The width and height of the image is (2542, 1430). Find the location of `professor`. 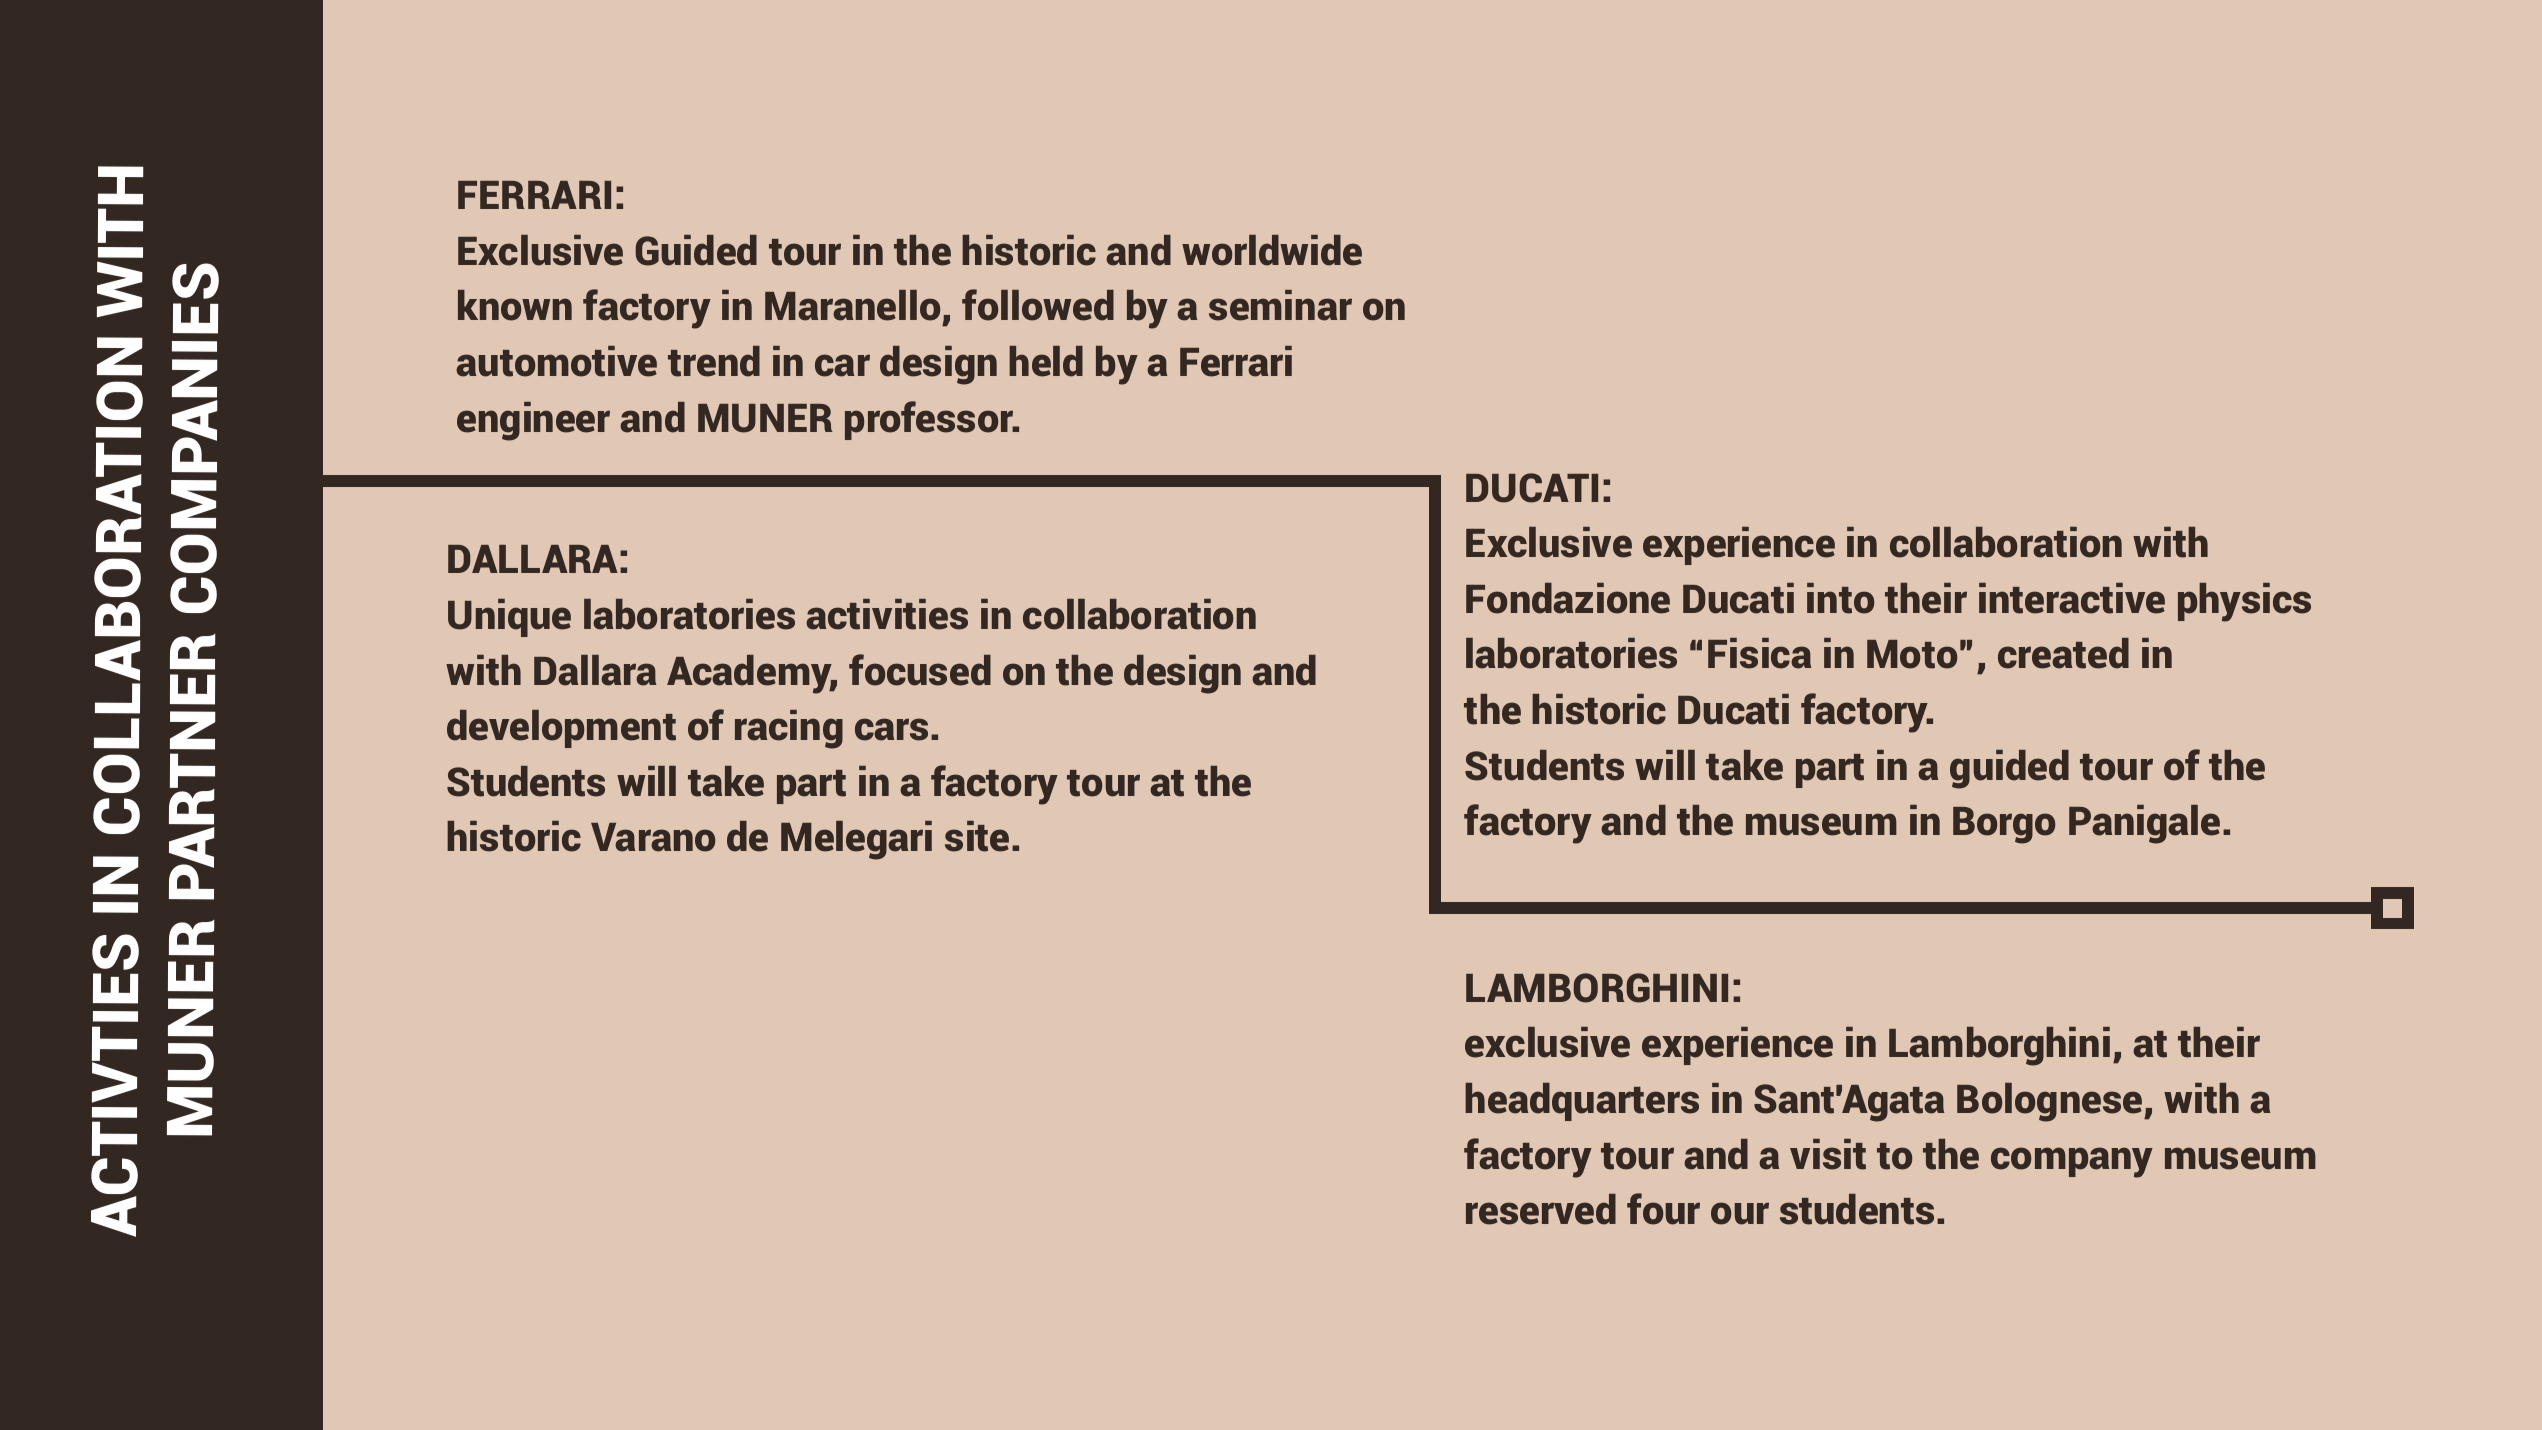

professor is located at coordinates (930, 420).
